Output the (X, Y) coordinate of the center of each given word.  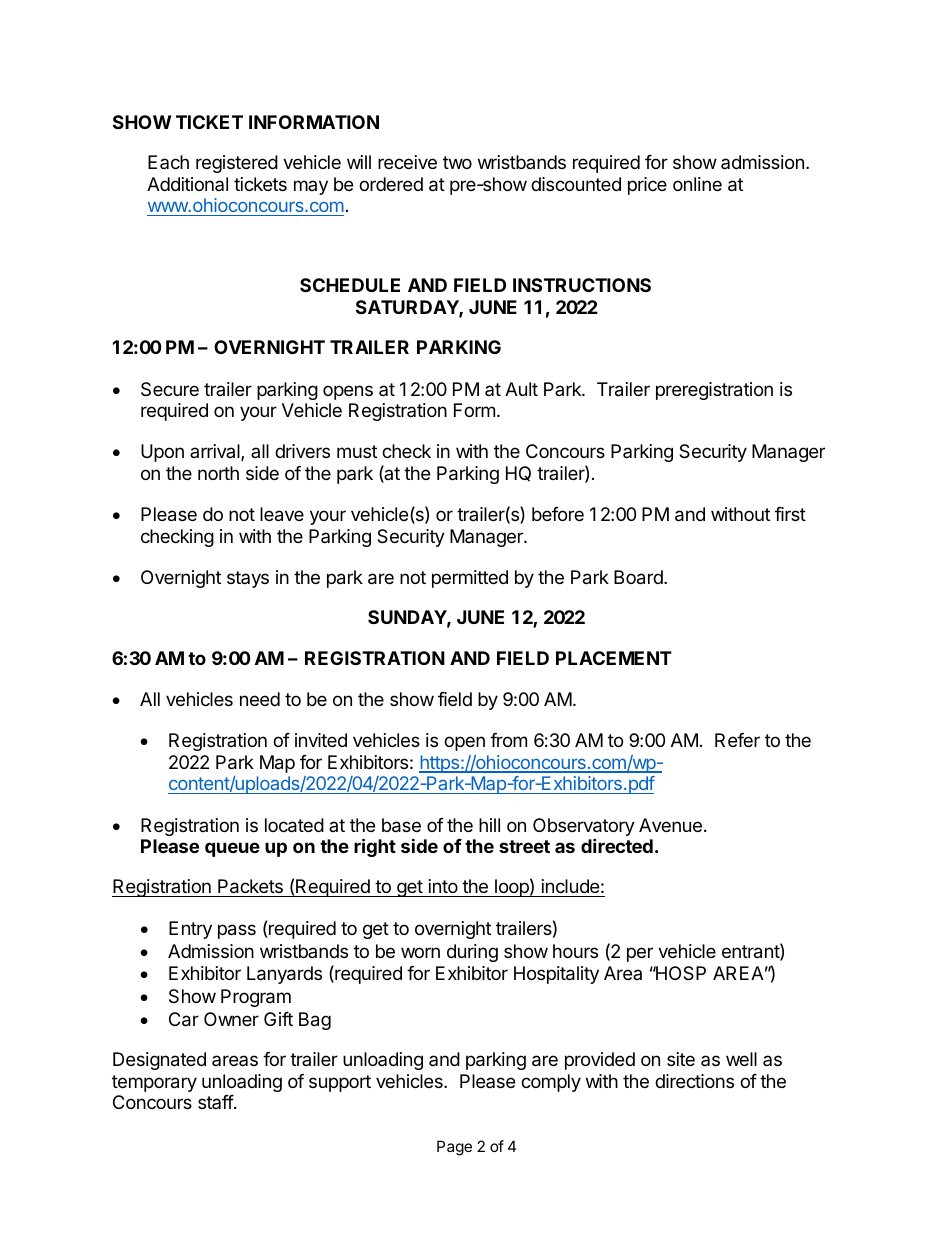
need (260, 699)
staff (216, 1102)
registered (237, 164)
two (457, 162)
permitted (470, 579)
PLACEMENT (614, 658)
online (697, 184)
